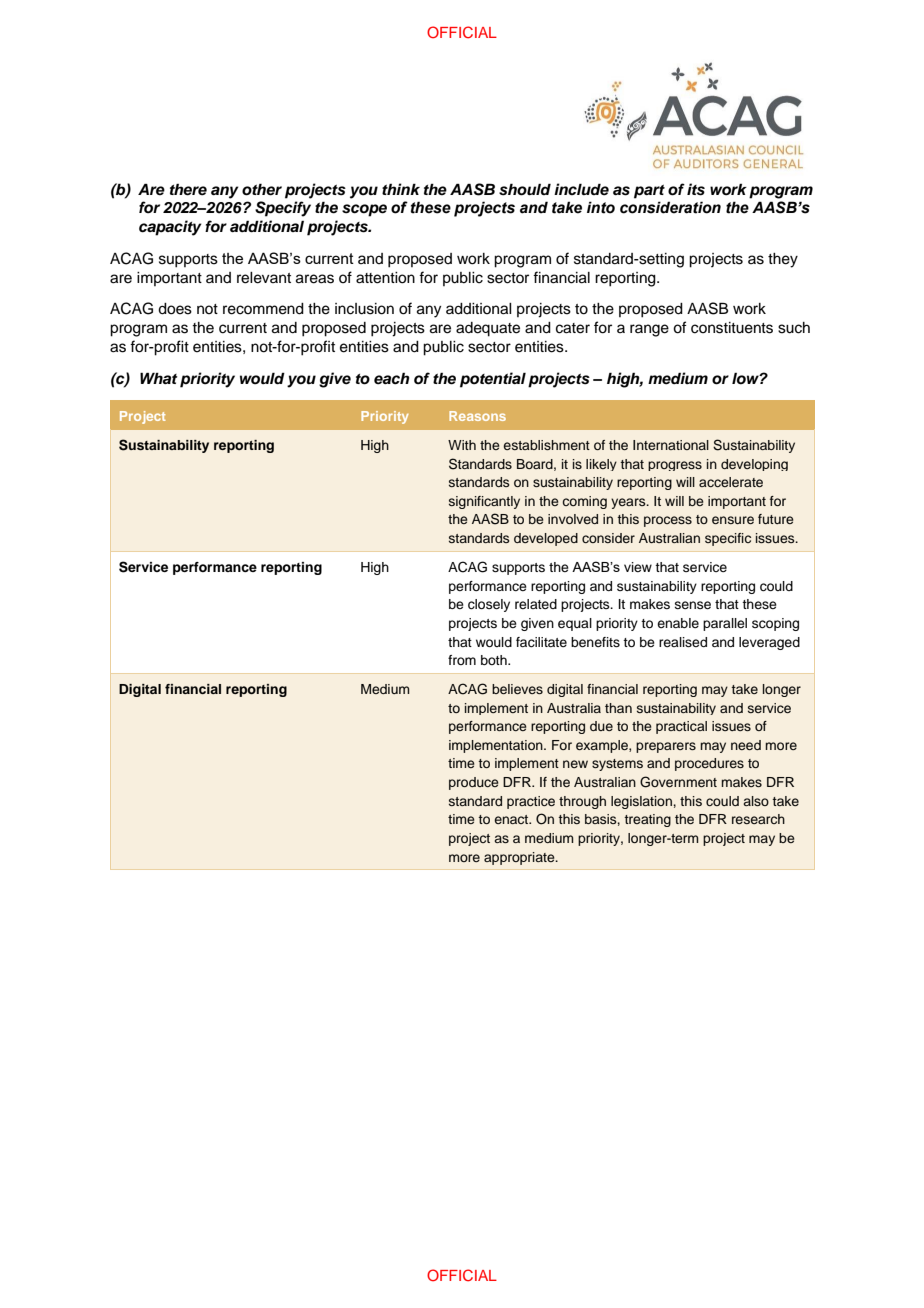 Image resolution: width=924 pixels, height=1308 pixels. What do you see at coordinates (725, 624) in the image?
I see `parallel` at bounding box center [725, 624].
